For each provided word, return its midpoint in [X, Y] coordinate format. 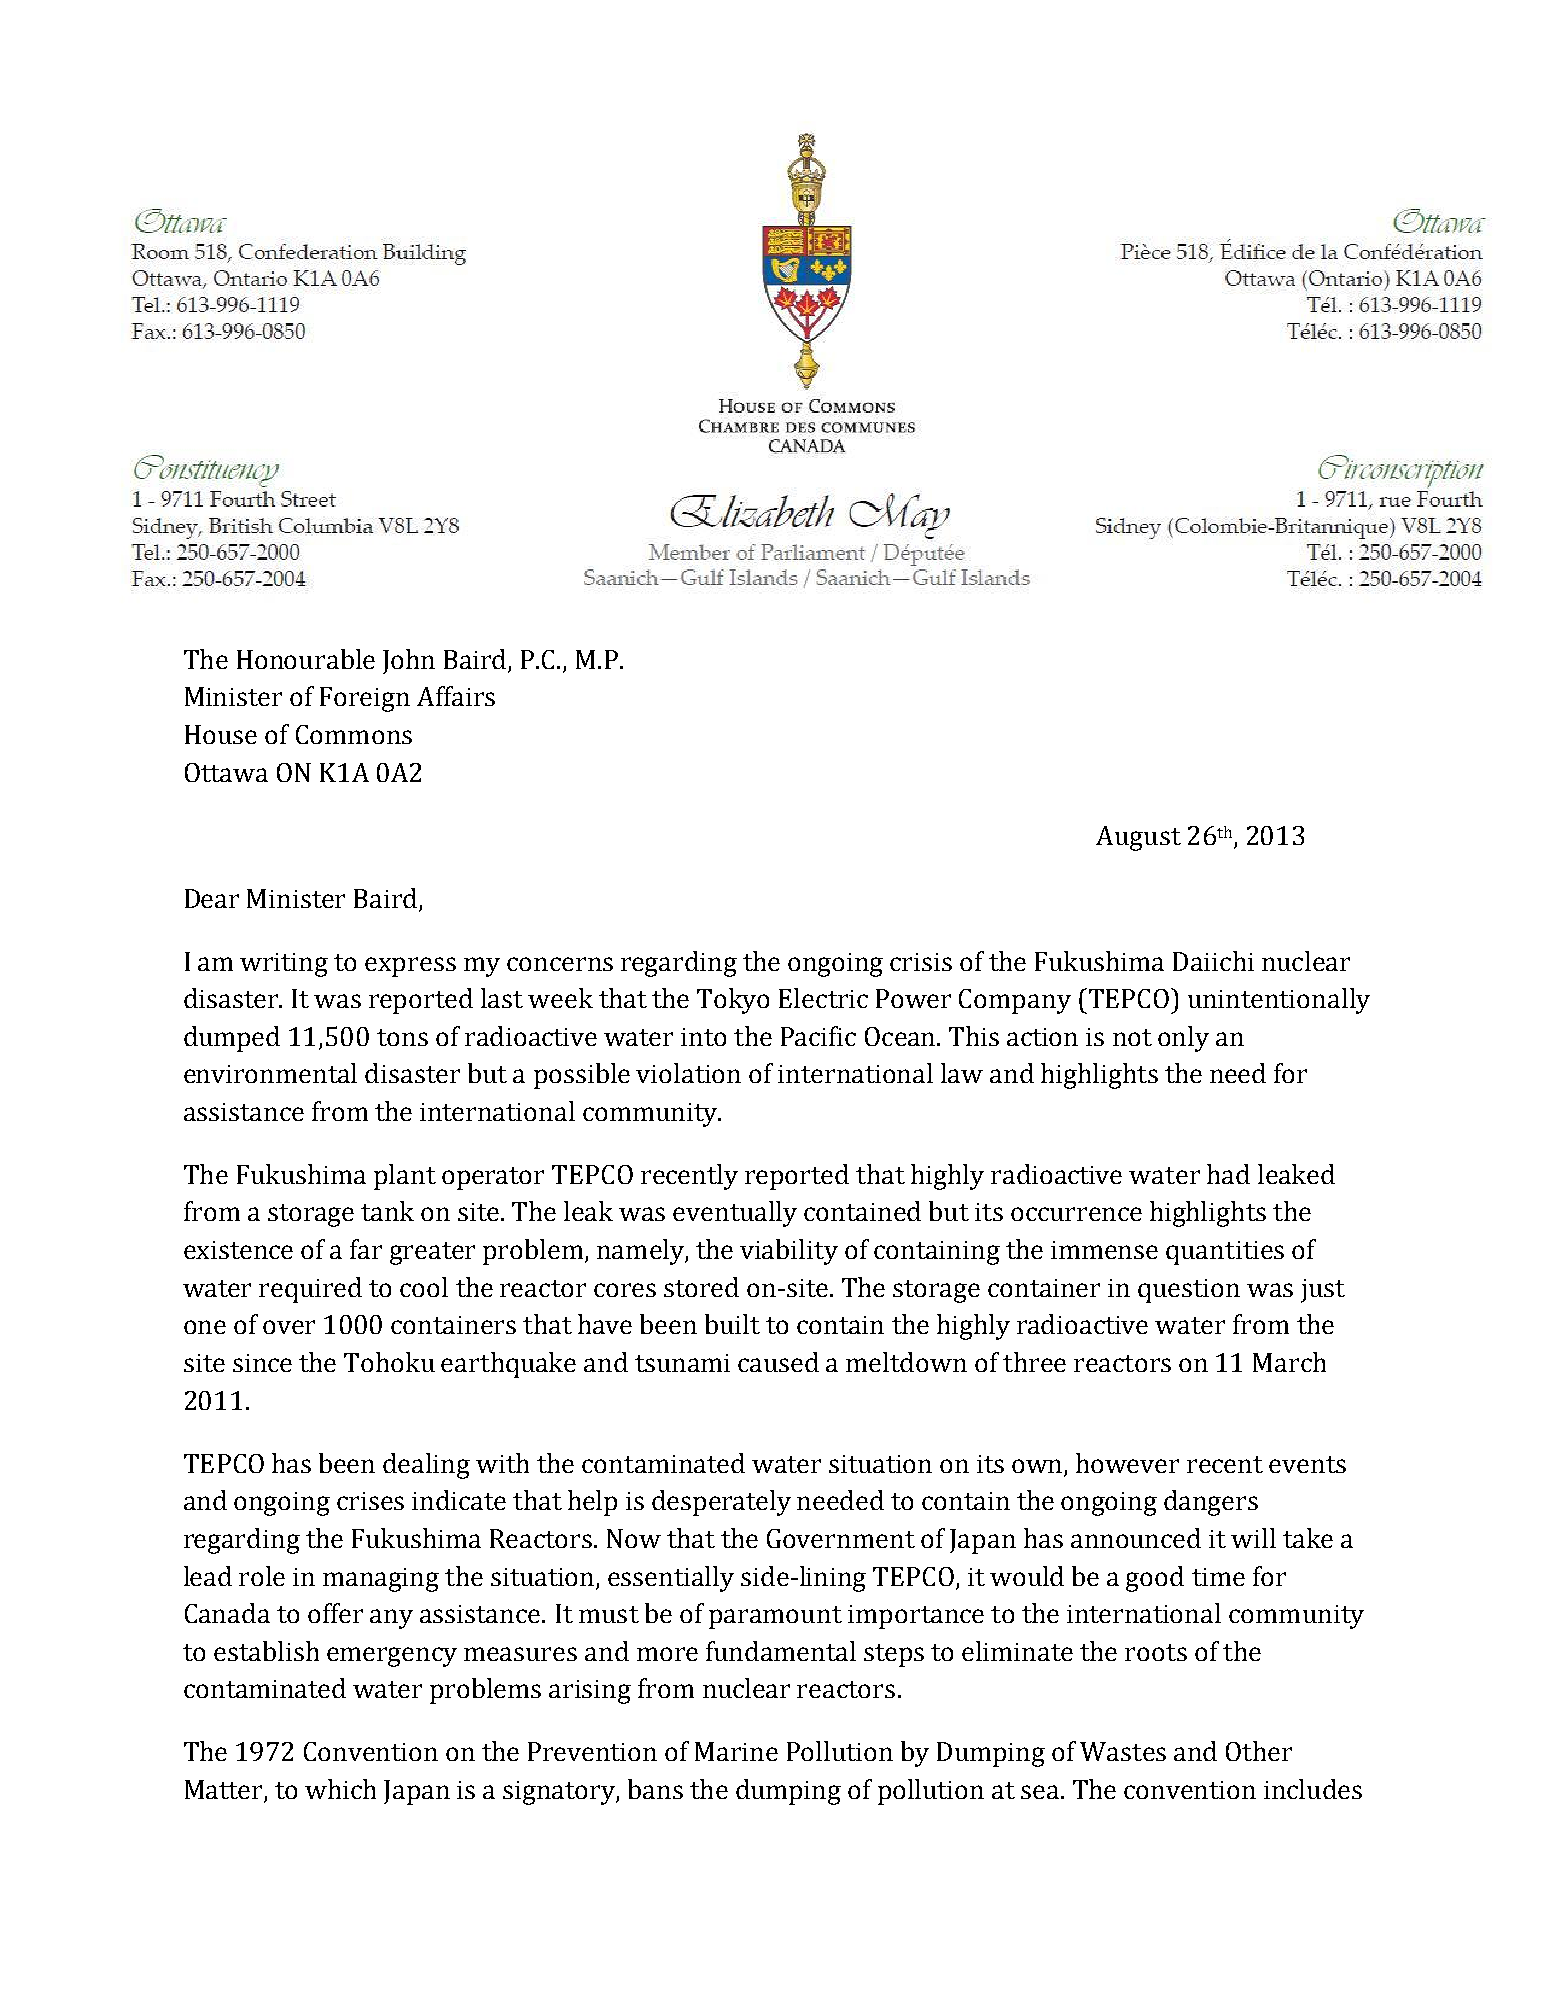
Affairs [456, 696]
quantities [1225, 1253]
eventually [735, 1214]
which [340, 1789]
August [1138, 838]
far [366, 1249]
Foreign [365, 699]
